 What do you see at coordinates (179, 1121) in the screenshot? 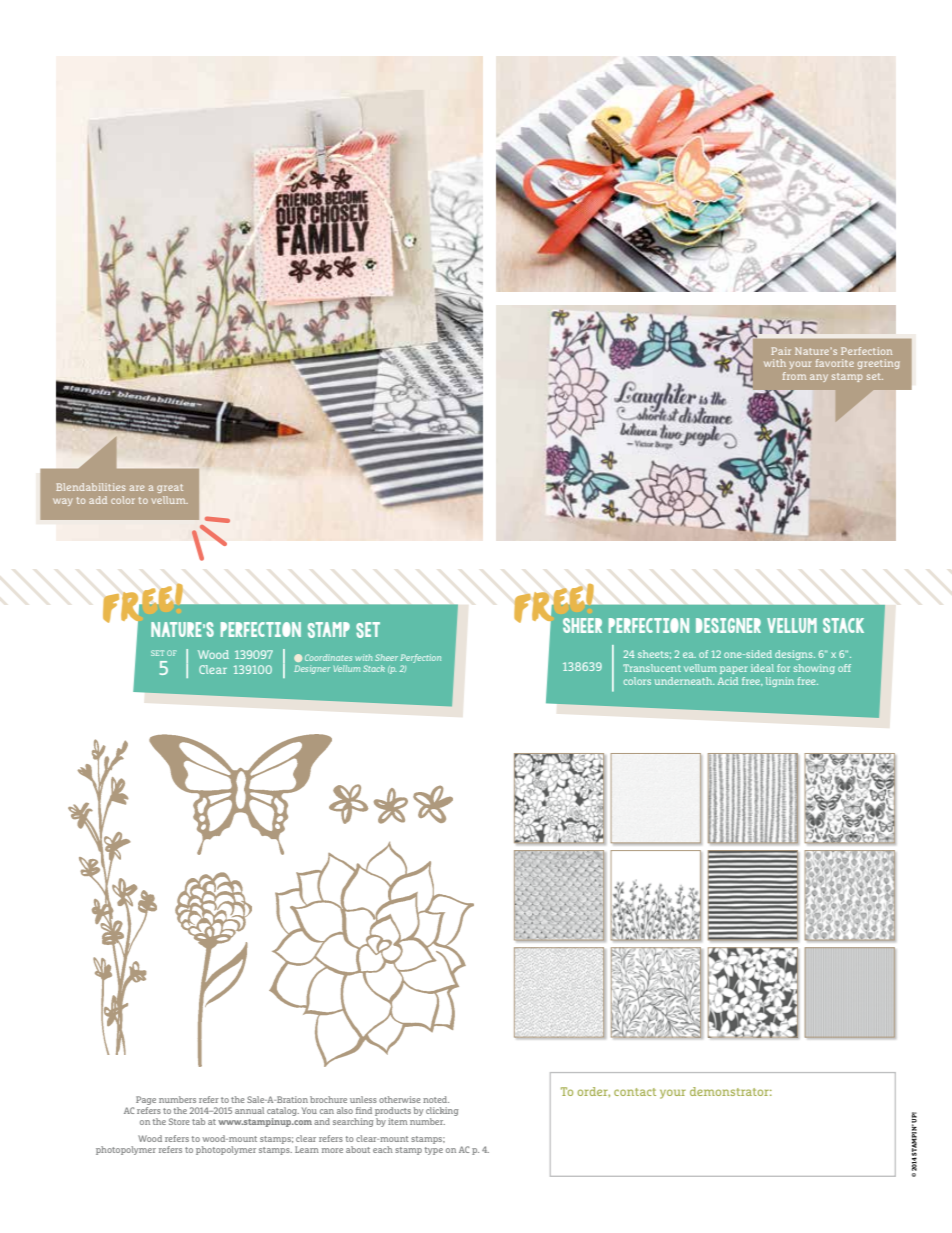
I see `Store` at bounding box center [179, 1121].
